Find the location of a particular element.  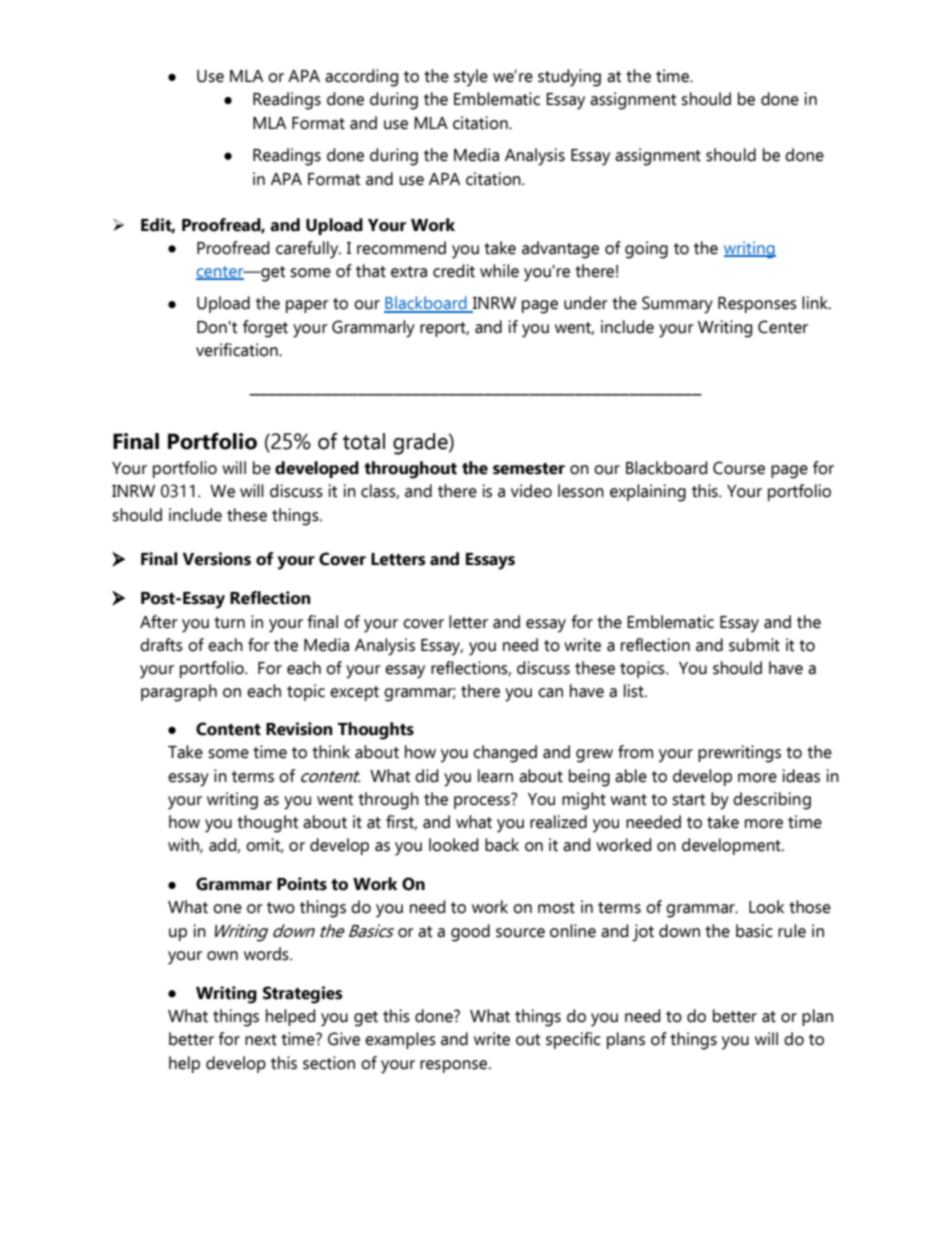

can is located at coordinates (550, 693).
